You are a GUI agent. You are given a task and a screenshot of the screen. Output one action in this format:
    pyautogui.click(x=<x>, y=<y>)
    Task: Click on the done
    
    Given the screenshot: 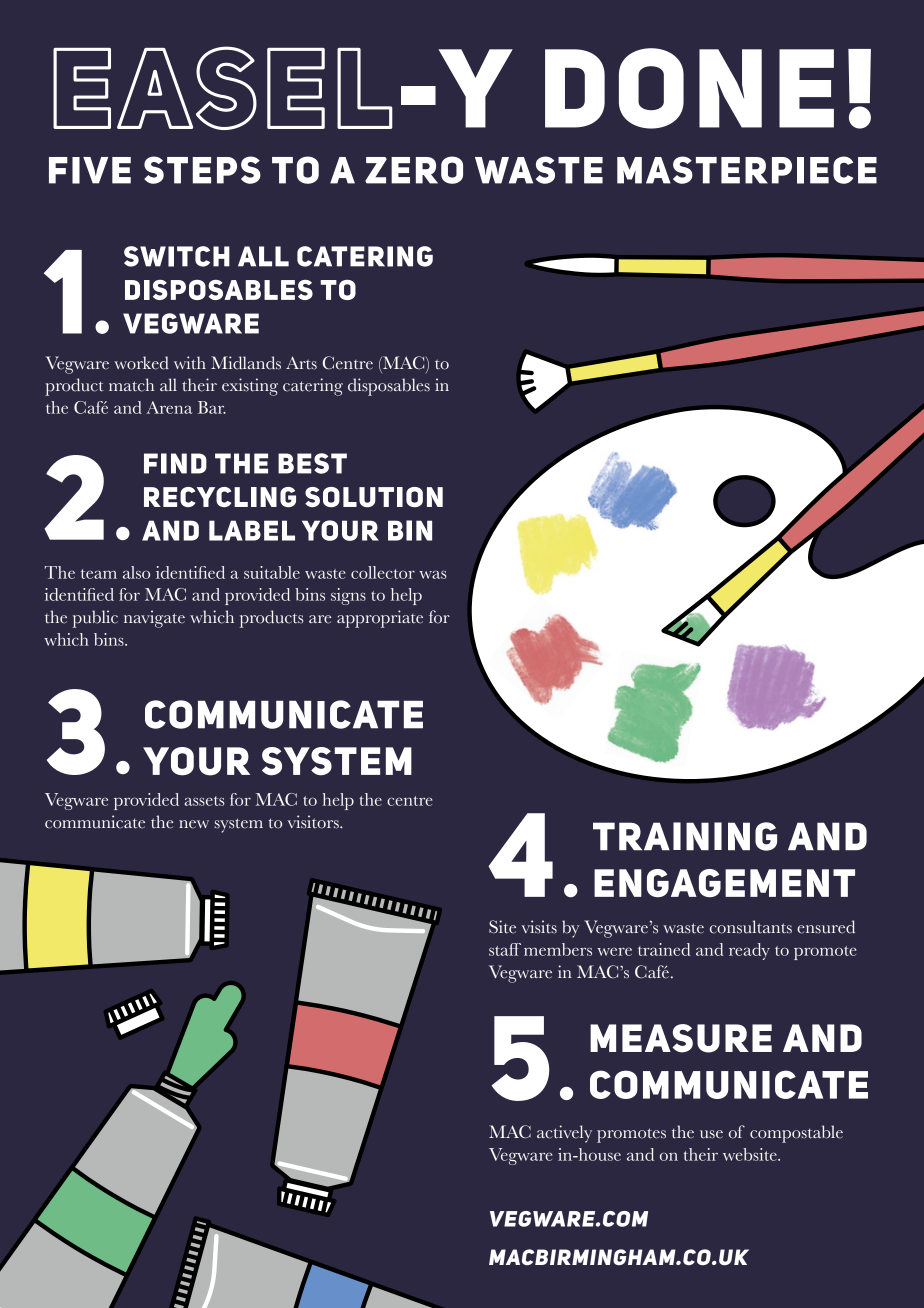 What is the action you would take?
    pyautogui.click(x=689, y=88)
